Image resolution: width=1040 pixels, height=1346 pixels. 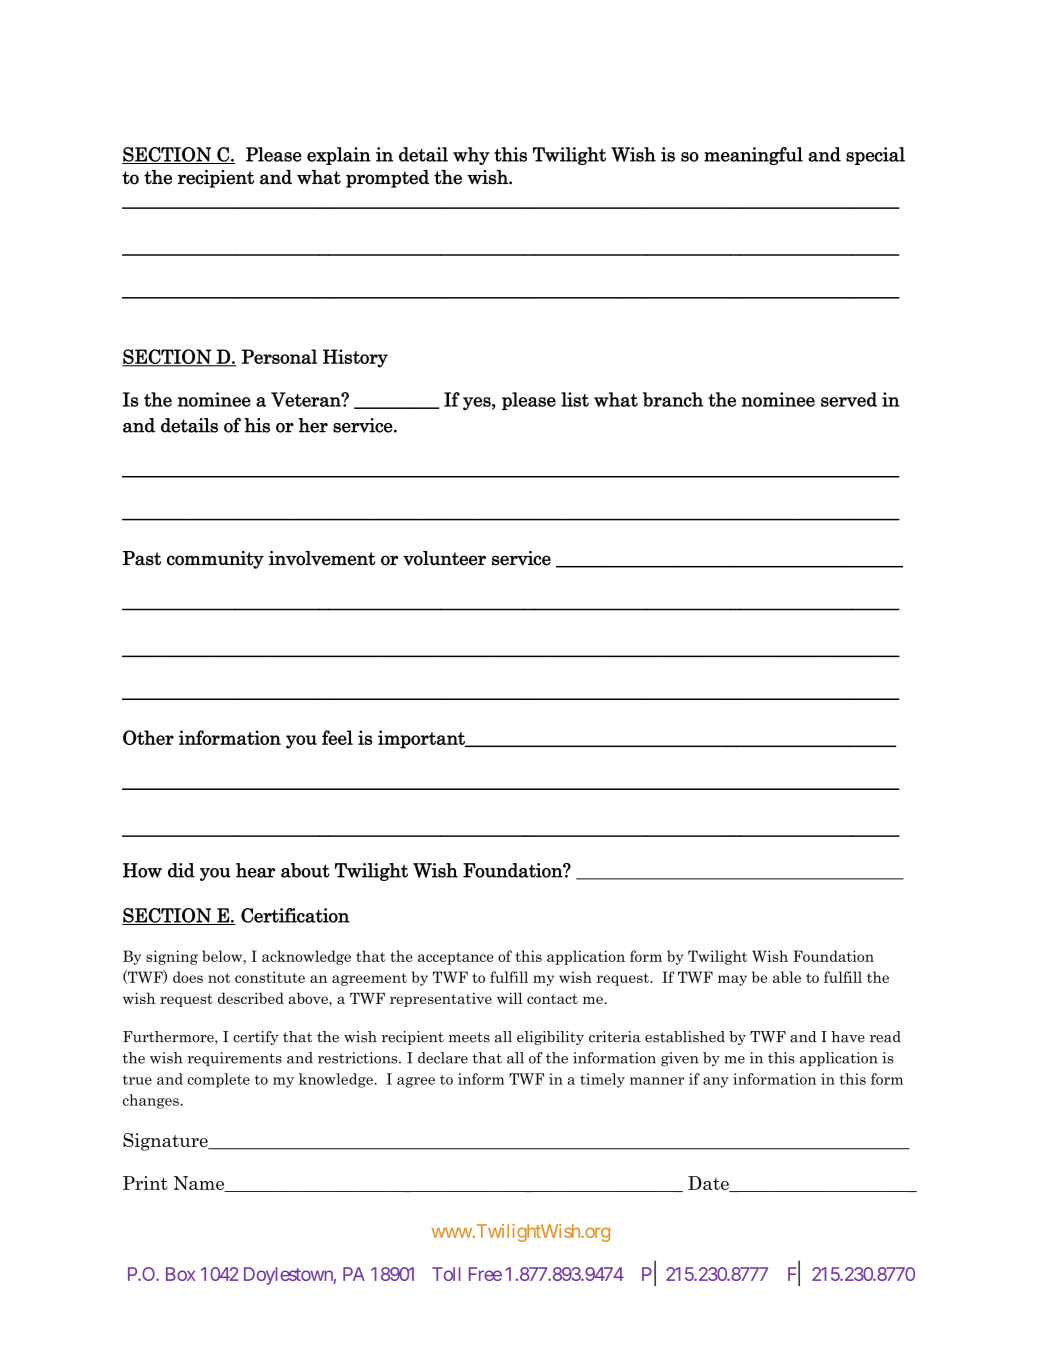 I want to click on acceptance, so click(x=456, y=958).
